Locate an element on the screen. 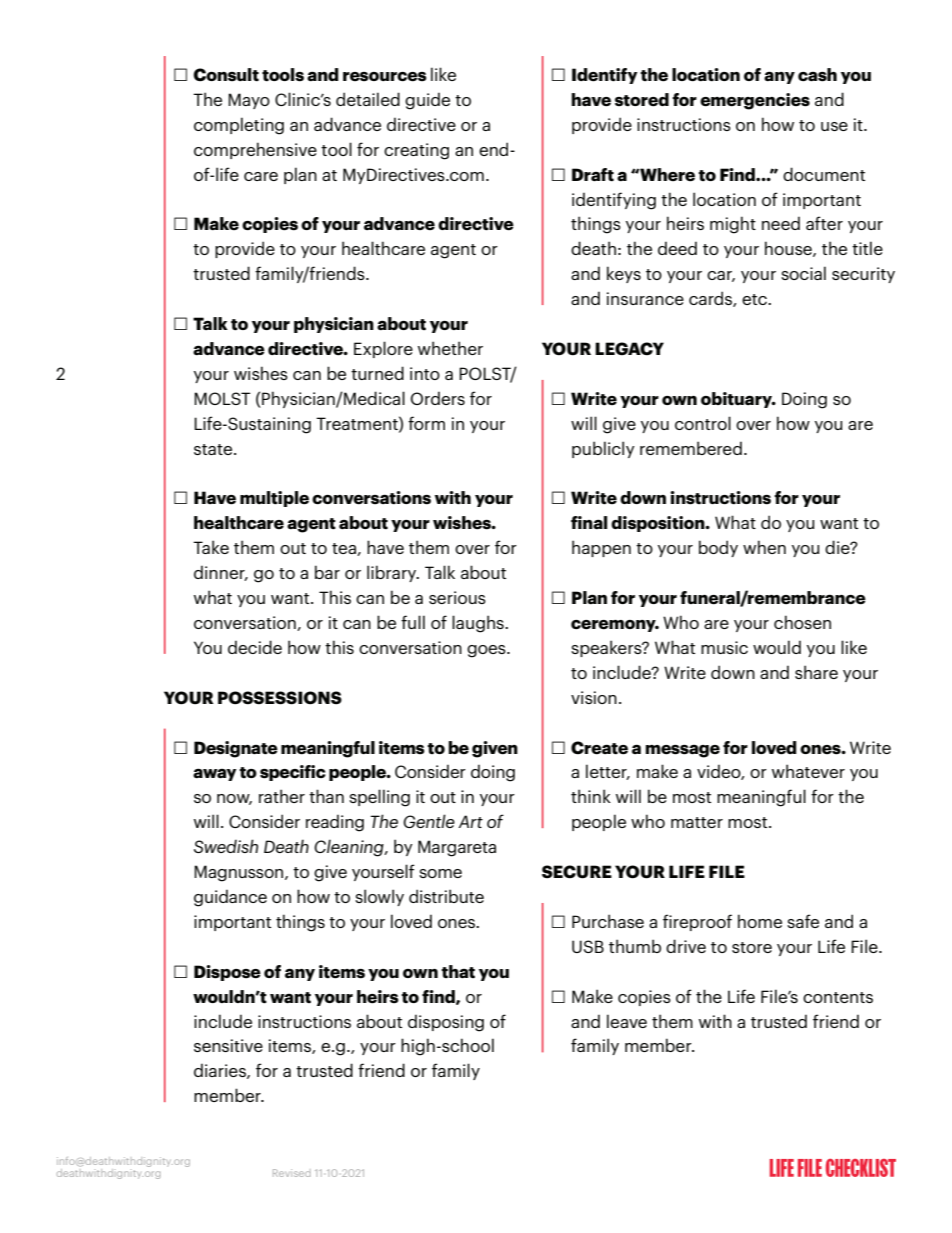 The image size is (952, 1233). matter is located at coordinates (697, 822).
